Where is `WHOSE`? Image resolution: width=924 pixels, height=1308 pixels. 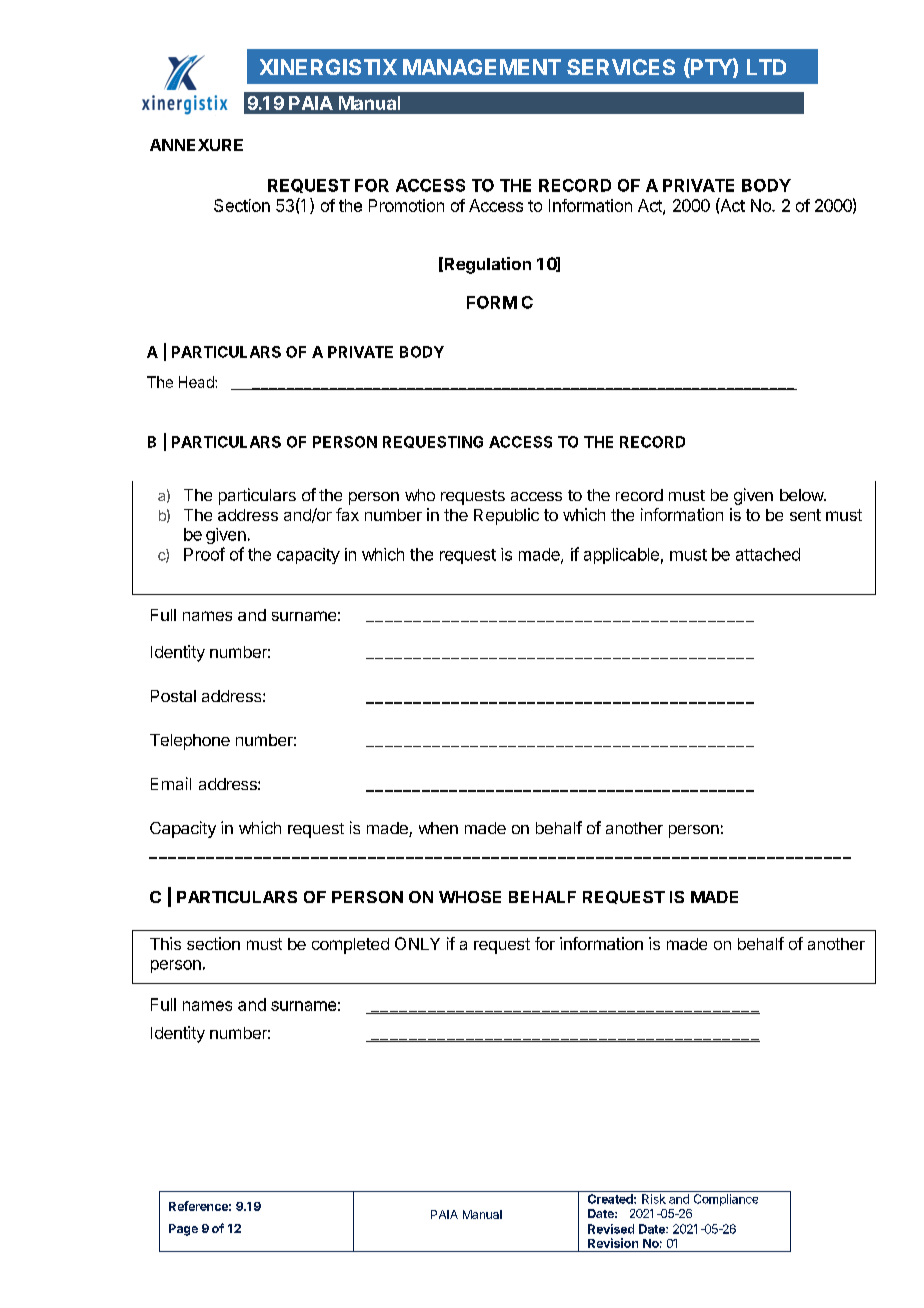
WHOSE is located at coordinates (470, 897).
